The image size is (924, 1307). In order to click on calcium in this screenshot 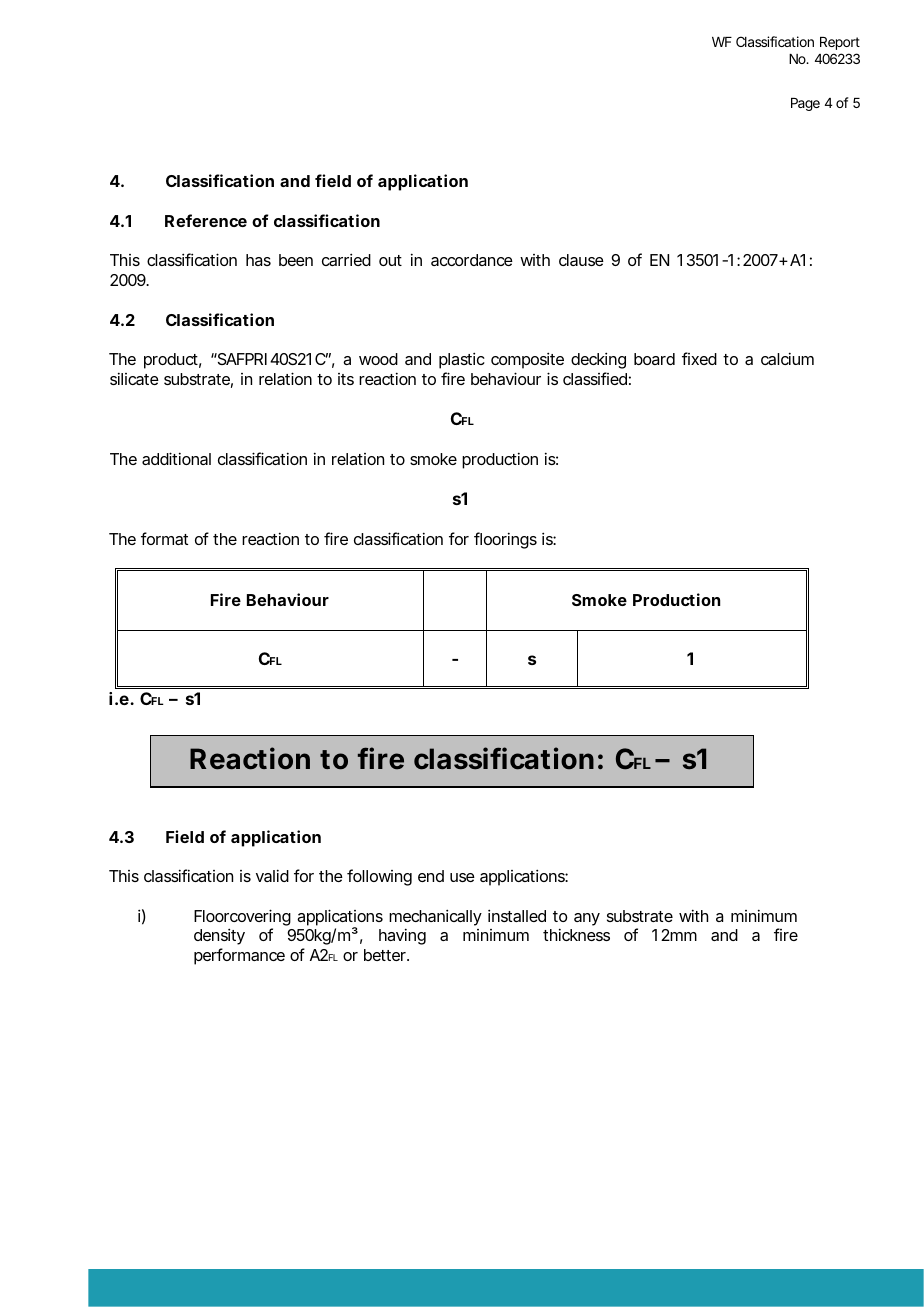, I will do `click(787, 358)`.
